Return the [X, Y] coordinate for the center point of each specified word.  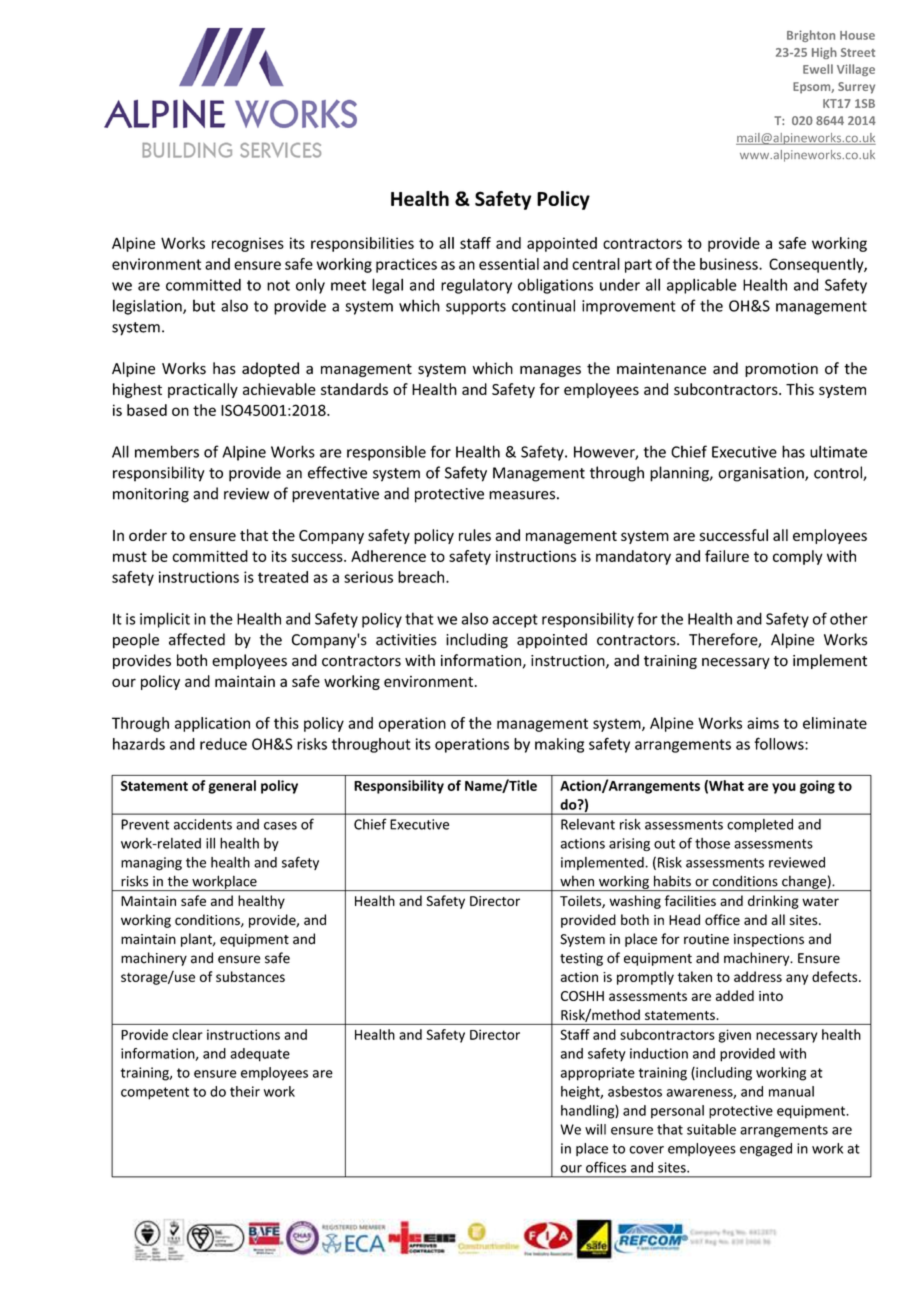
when [577, 881]
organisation [762, 474]
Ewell [818, 69]
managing [151, 864]
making [559, 745]
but [204, 305]
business [730, 264]
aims [763, 723]
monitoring [151, 495]
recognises [248, 244]
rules [475, 535]
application [212, 724]
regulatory [476, 286]
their [245, 1091]
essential [509, 264]
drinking [773, 902]
